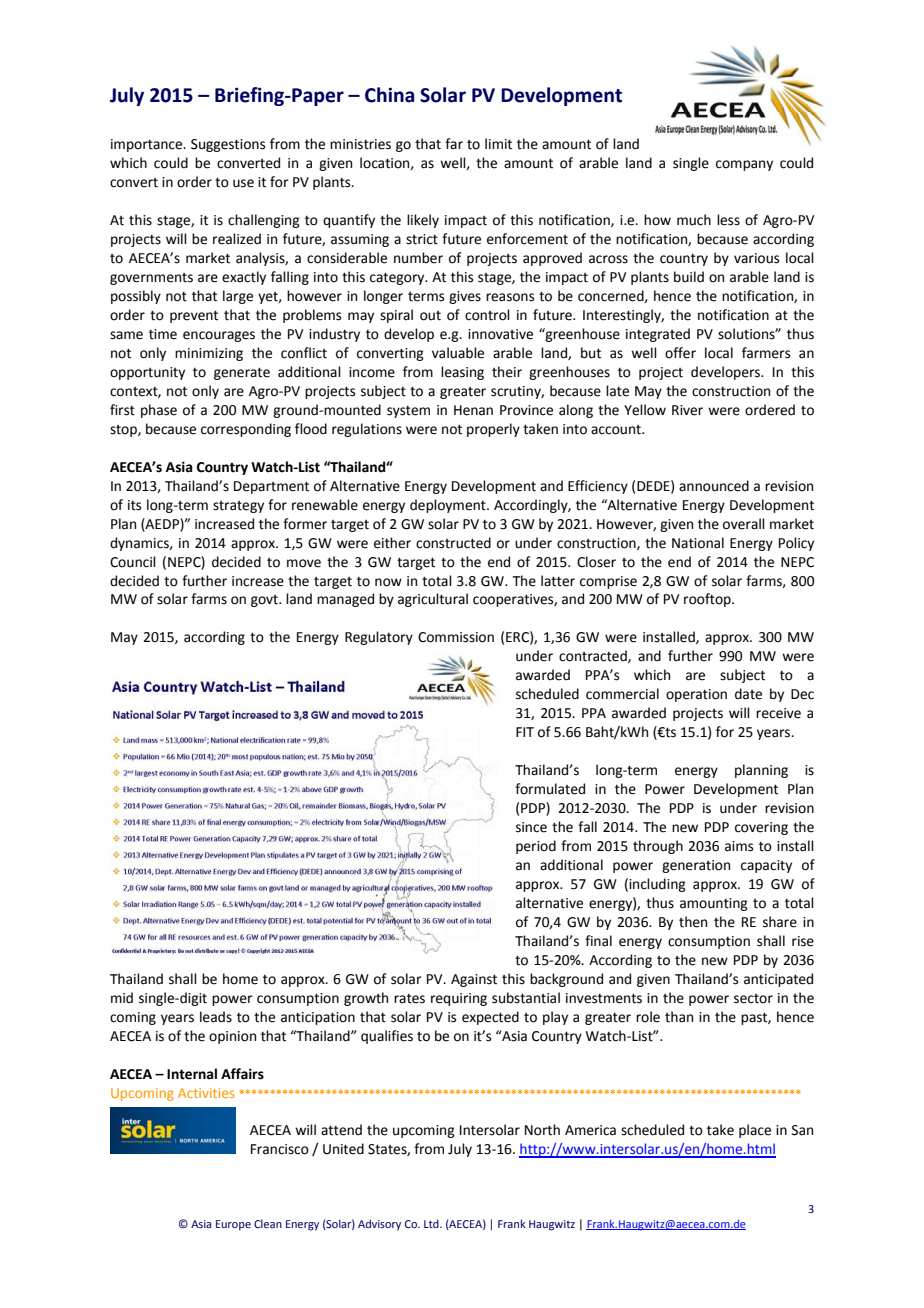 The width and height of the screenshot is (924, 1308). I want to click on mid, so click(122, 998).
